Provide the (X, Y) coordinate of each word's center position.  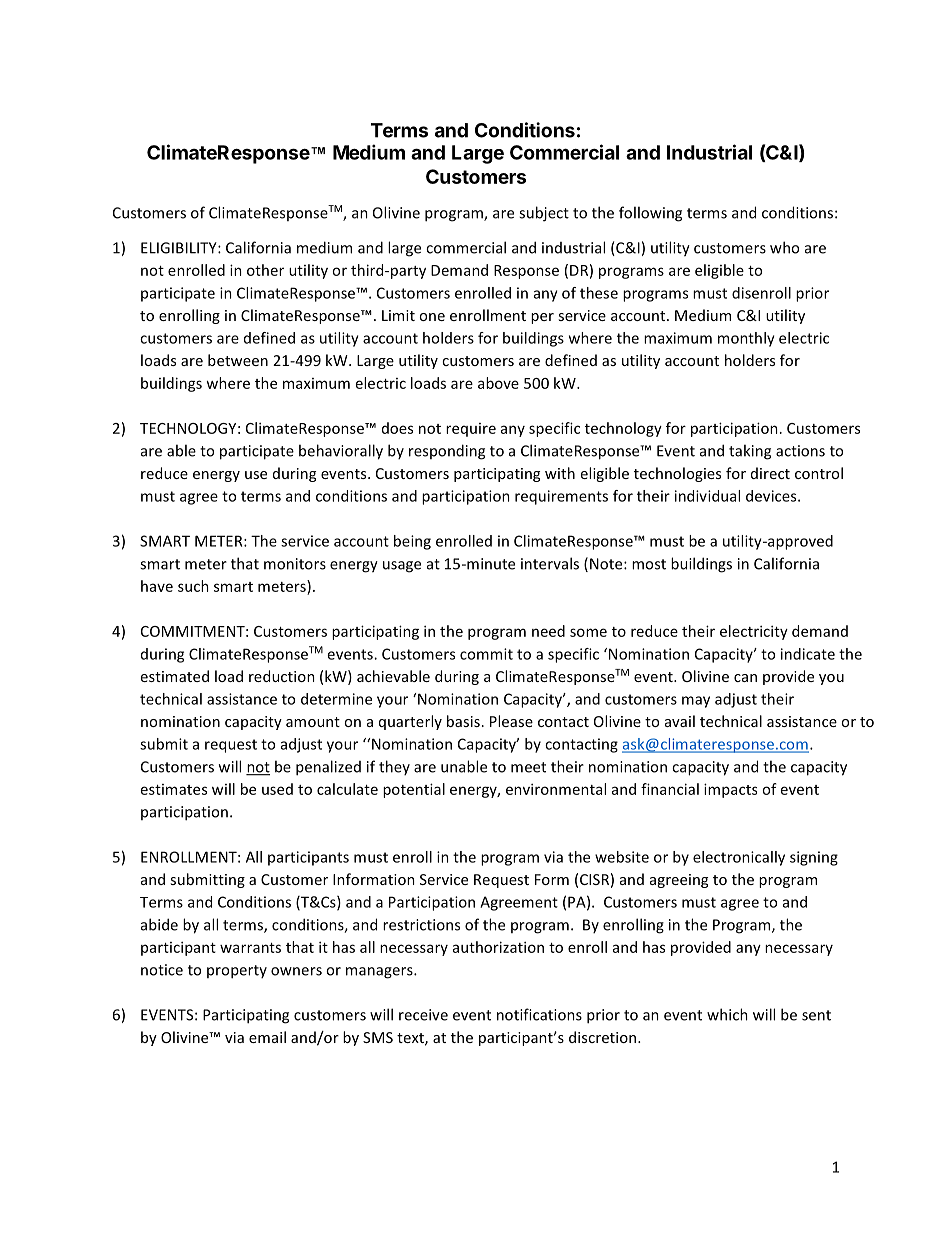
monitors (295, 564)
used (277, 789)
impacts (730, 790)
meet (528, 767)
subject (544, 214)
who (784, 247)
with (560, 473)
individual (707, 496)
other (265, 270)
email (267, 1037)
